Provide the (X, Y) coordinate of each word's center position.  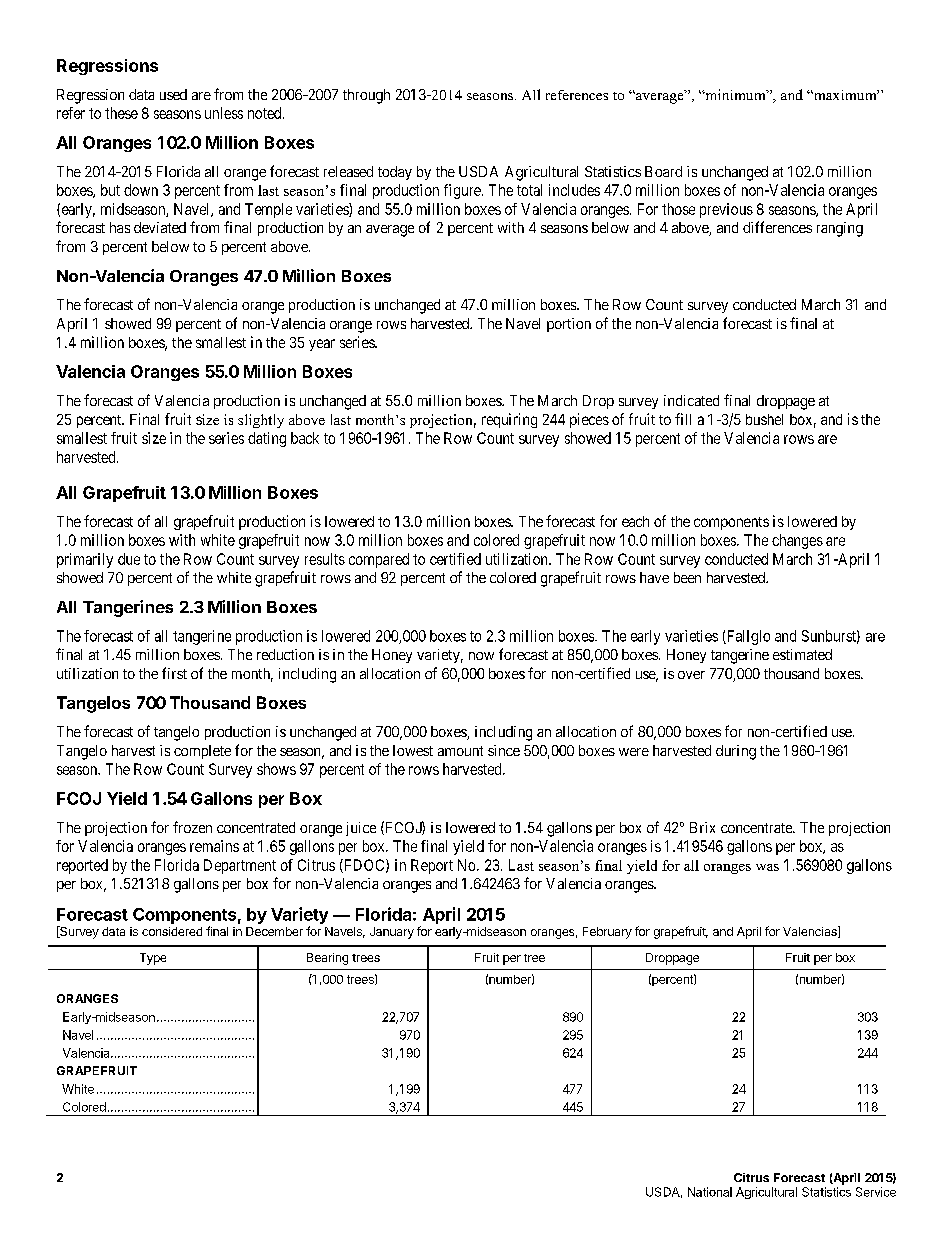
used (173, 94)
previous (726, 210)
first (174, 673)
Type (153, 959)
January (392, 933)
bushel (764, 419)
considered (172, 931)
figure (463, 191)
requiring (509, 420)
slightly (261, 421)
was (767, 867)
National (710, 1192)
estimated (802, 654)
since (504, 750)
